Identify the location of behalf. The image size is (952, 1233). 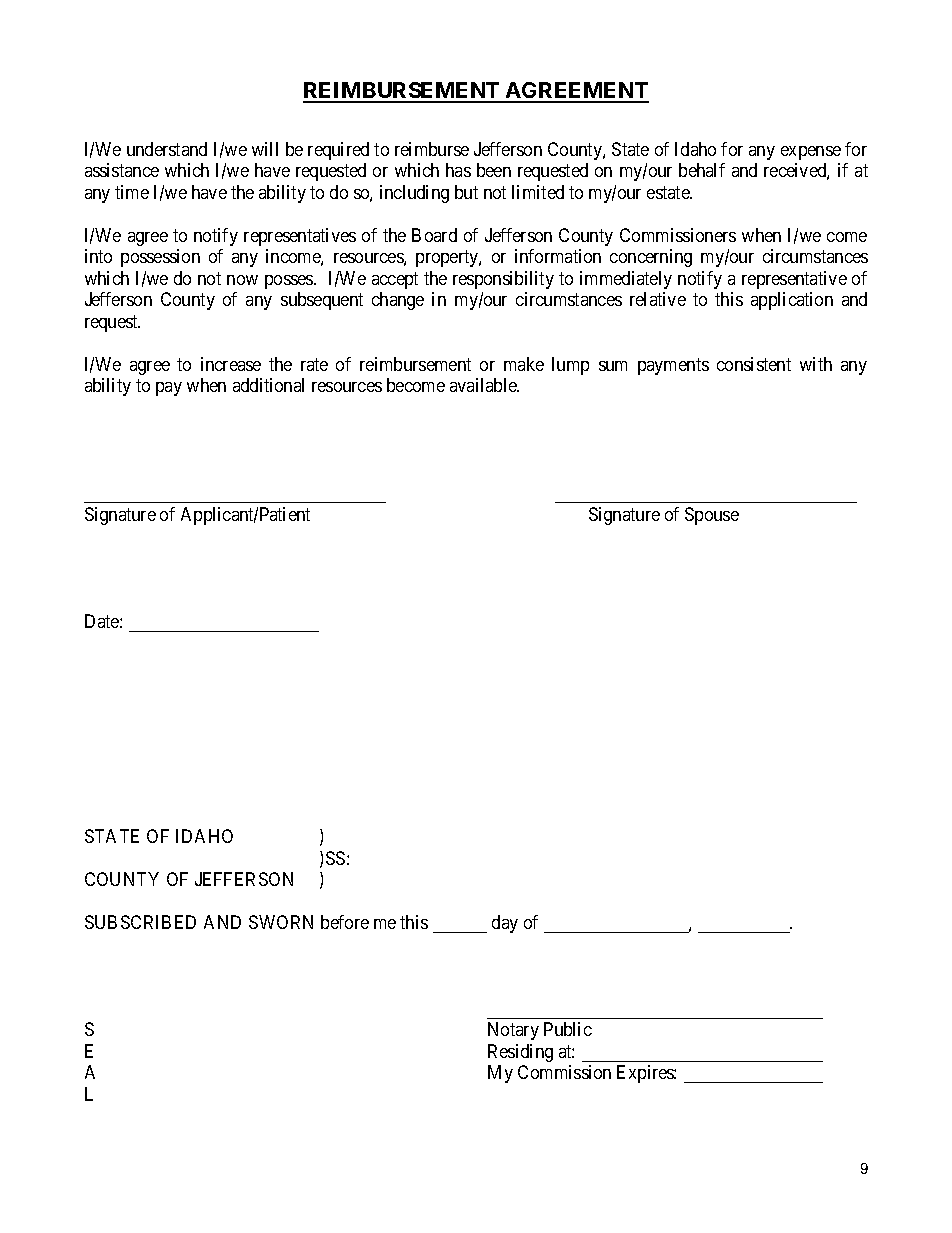
(702, 170).
